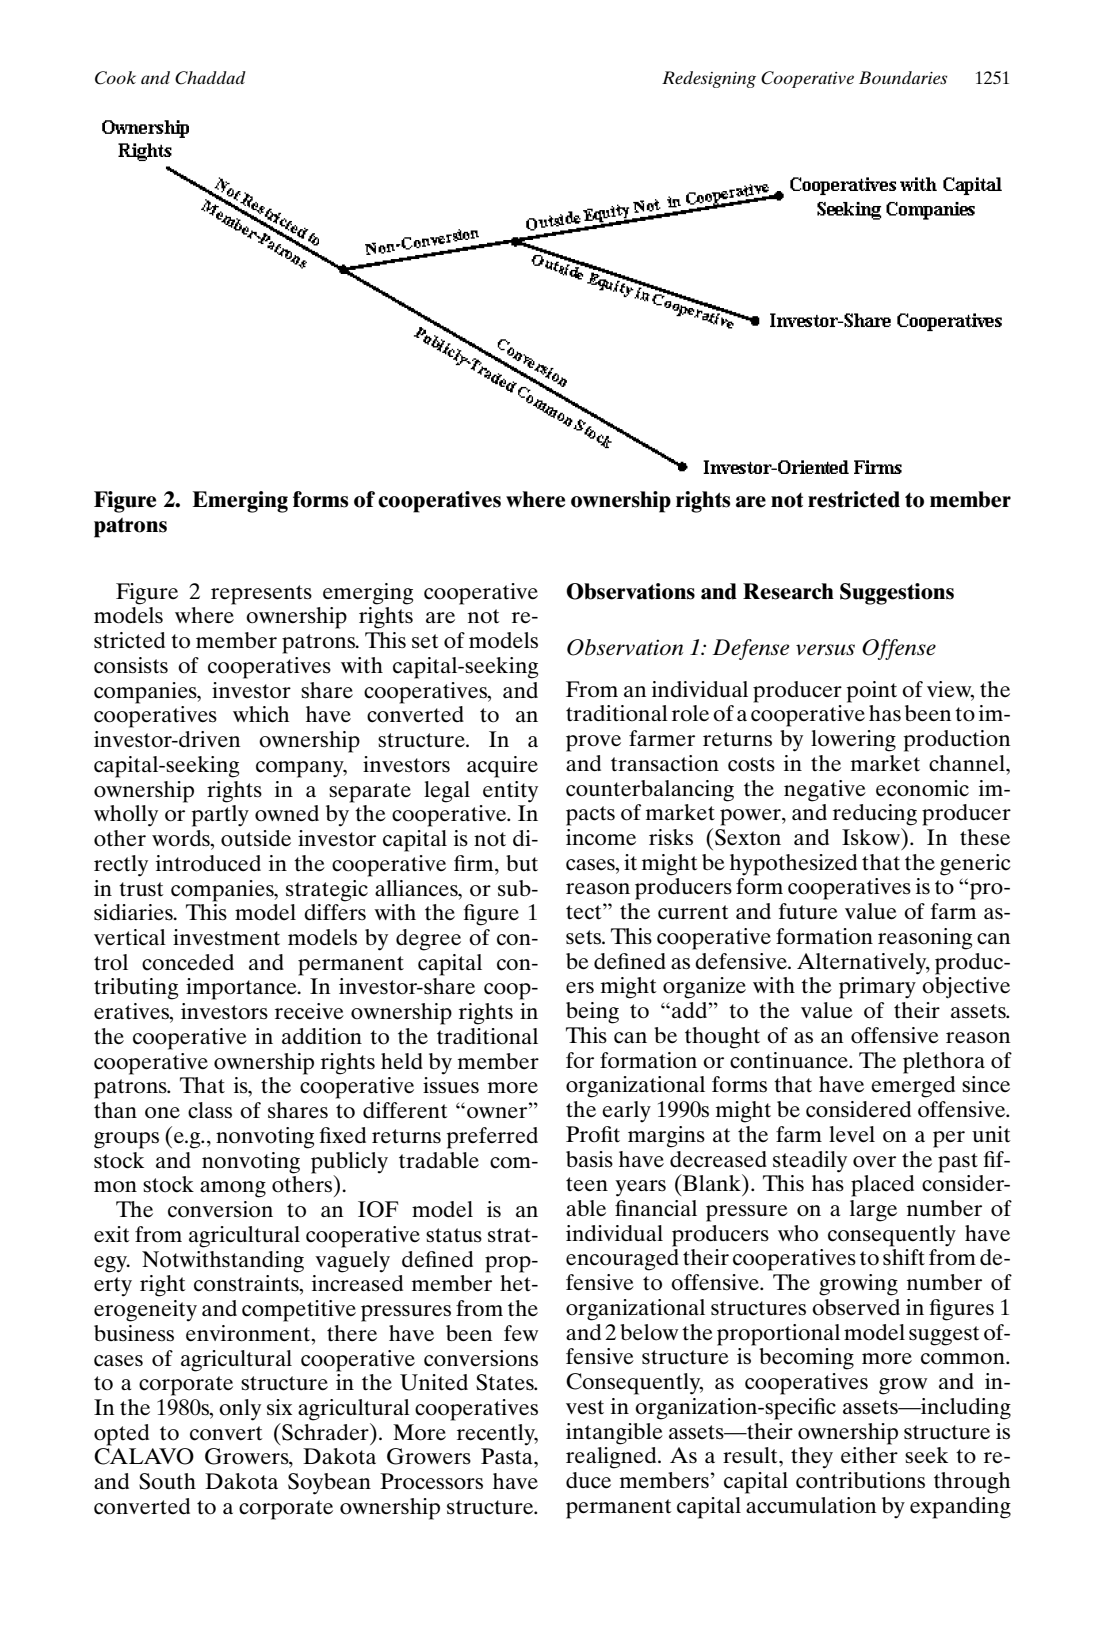 The width and height of the image is (1117, 1625). Describe the element at coordinates (220, 816) in the image. I see `partly` at that location.
